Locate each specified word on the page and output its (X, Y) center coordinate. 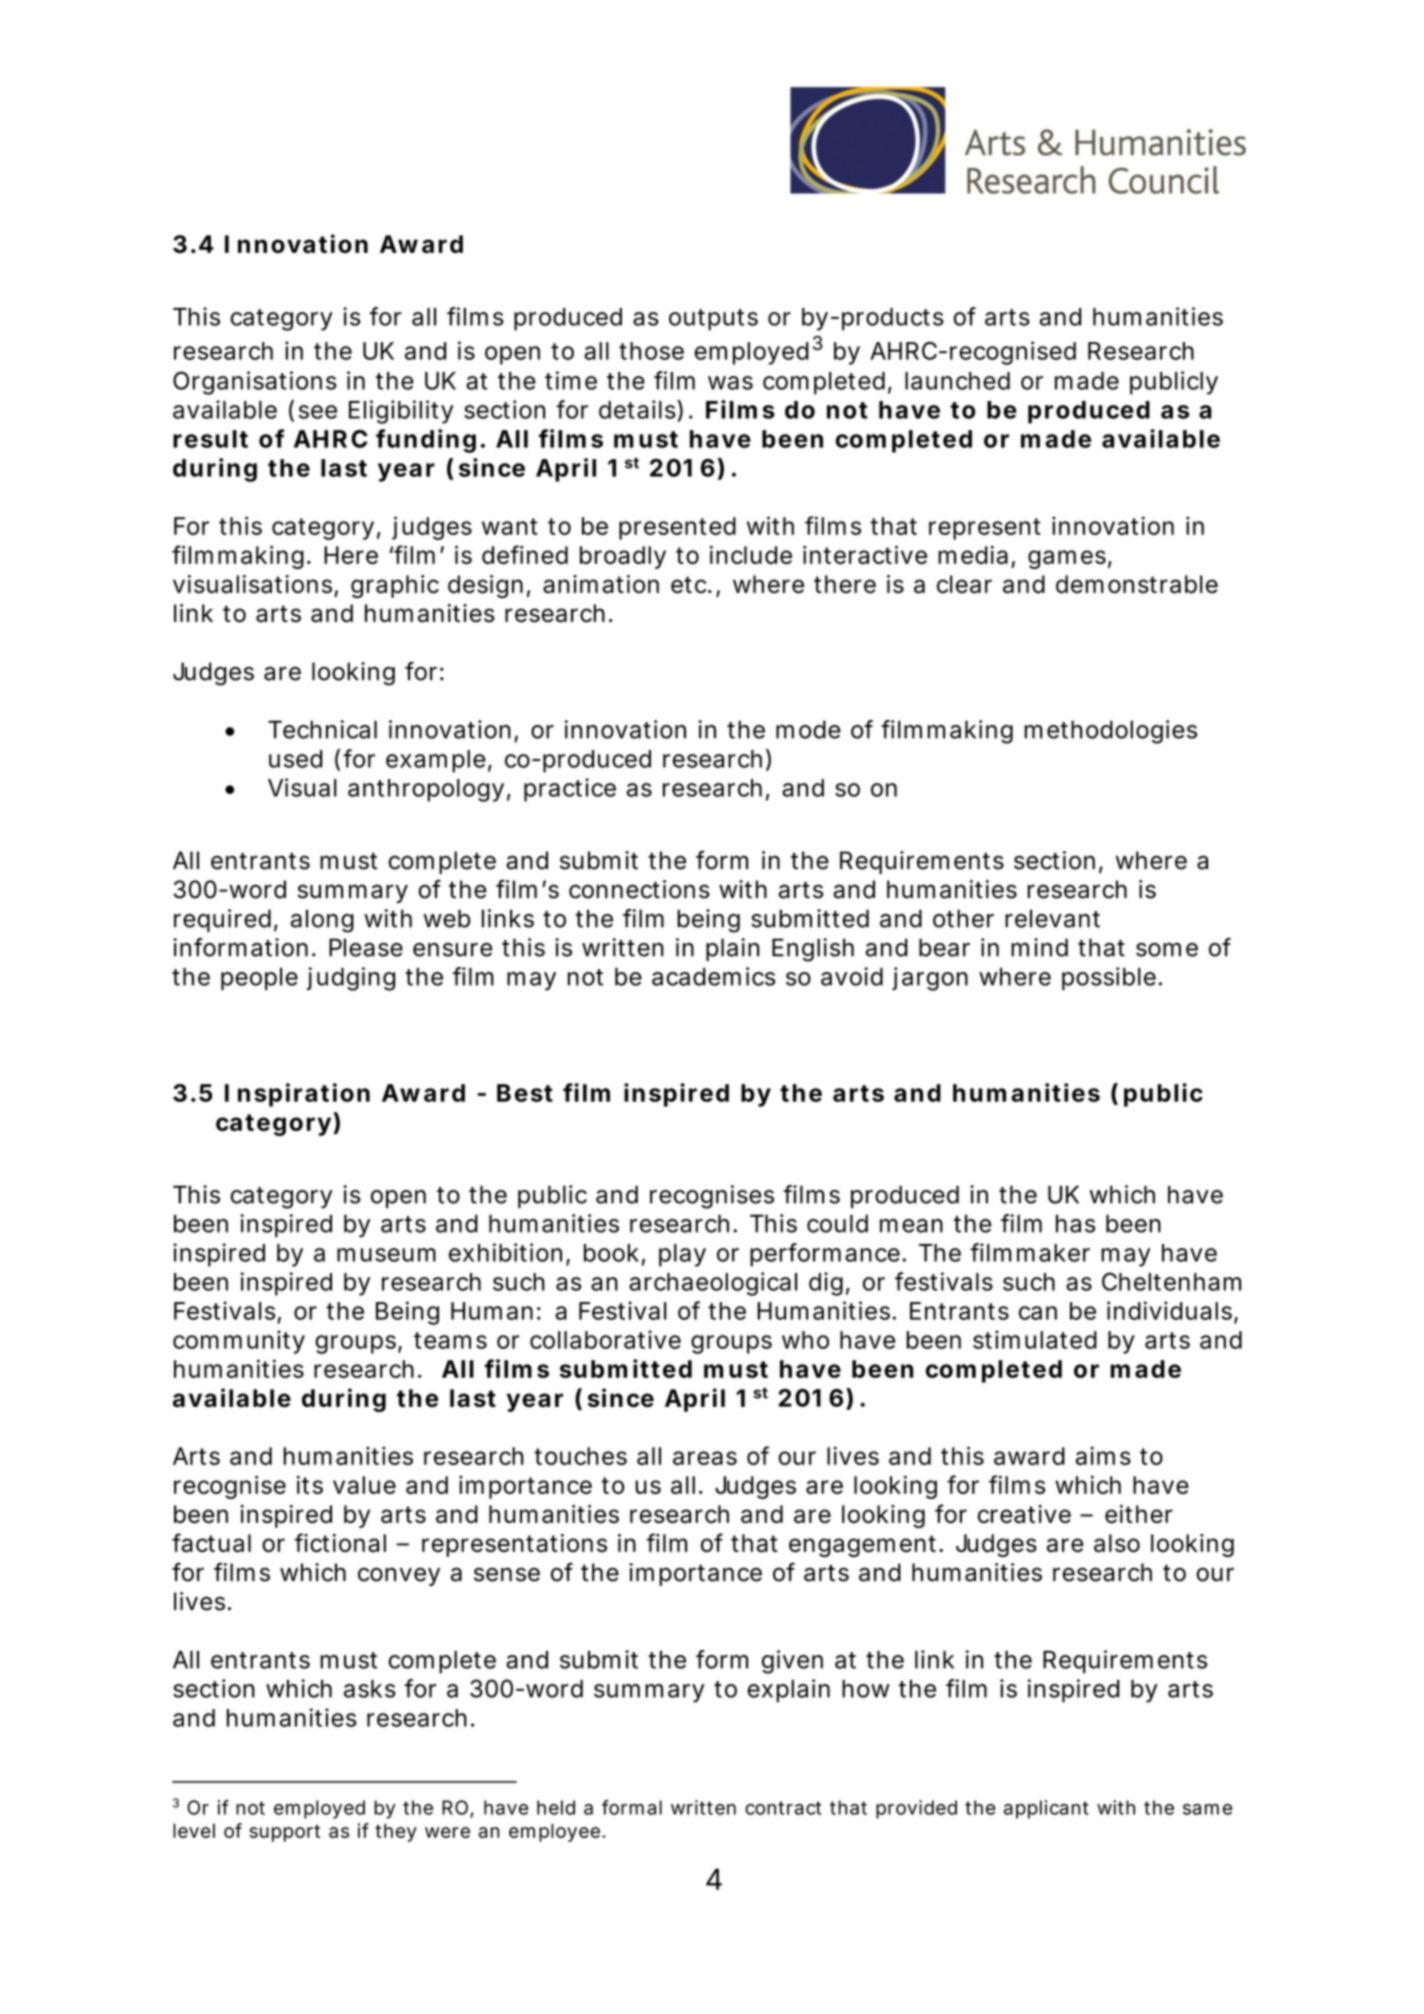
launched (957, 381)
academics (713, 976)
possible (1109, 979)
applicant (1046, 1809)
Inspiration (297, 1095)
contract (783, 1808)
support (284, 1833)
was (730, 383)
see (318, 412)
